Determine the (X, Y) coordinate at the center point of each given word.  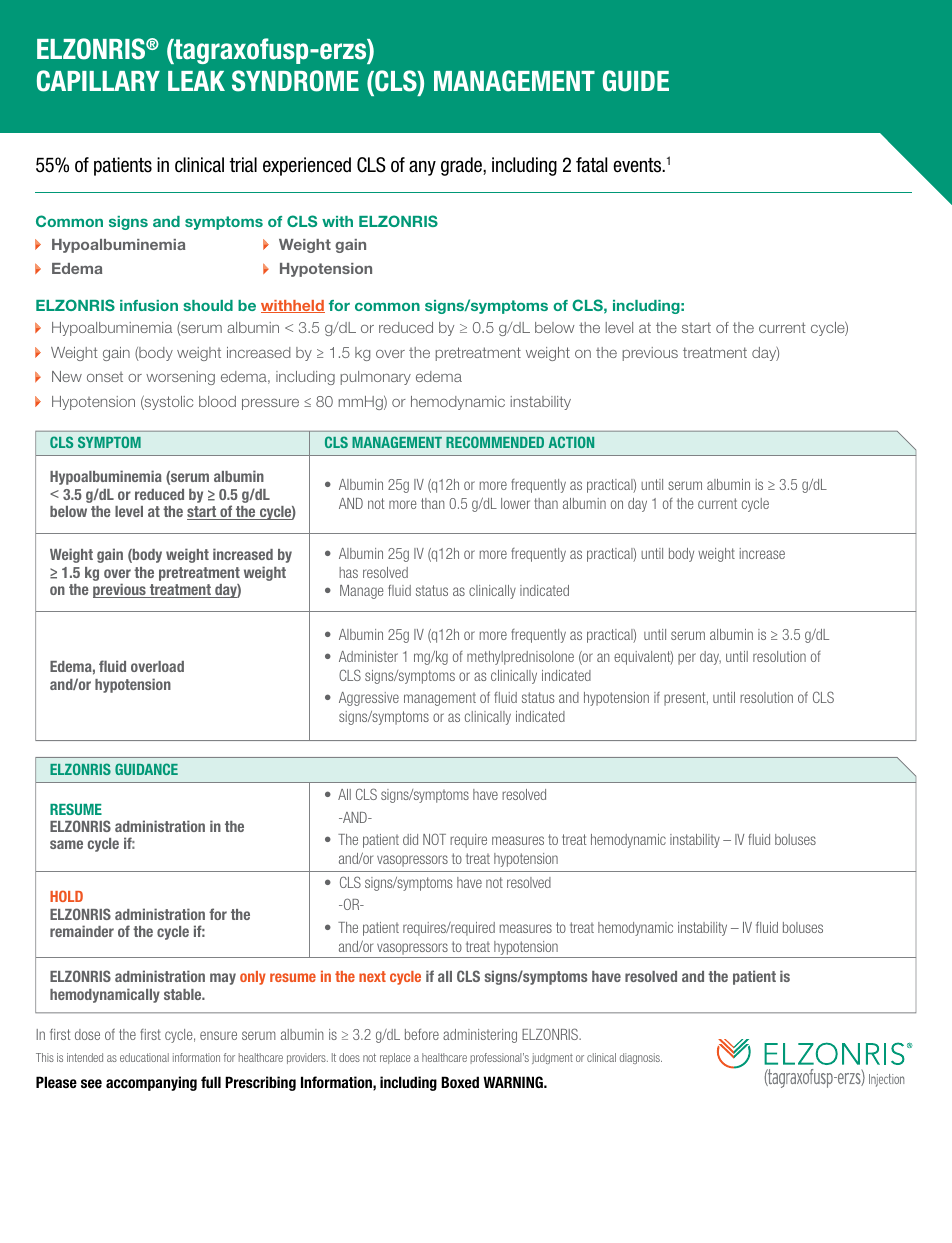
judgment (552, 1058)
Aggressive (369, 699)
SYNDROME (295, 81)
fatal (591, 165)
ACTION (571, 442)
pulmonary (376, 378)
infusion (149, 305)
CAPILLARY (98, 81)
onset (105, 377)
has (348, 572)
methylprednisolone (520, 658)
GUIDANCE (146, 769)
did (410, 839)
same (66, 844)
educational (144, 1057)
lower (515, 503)
